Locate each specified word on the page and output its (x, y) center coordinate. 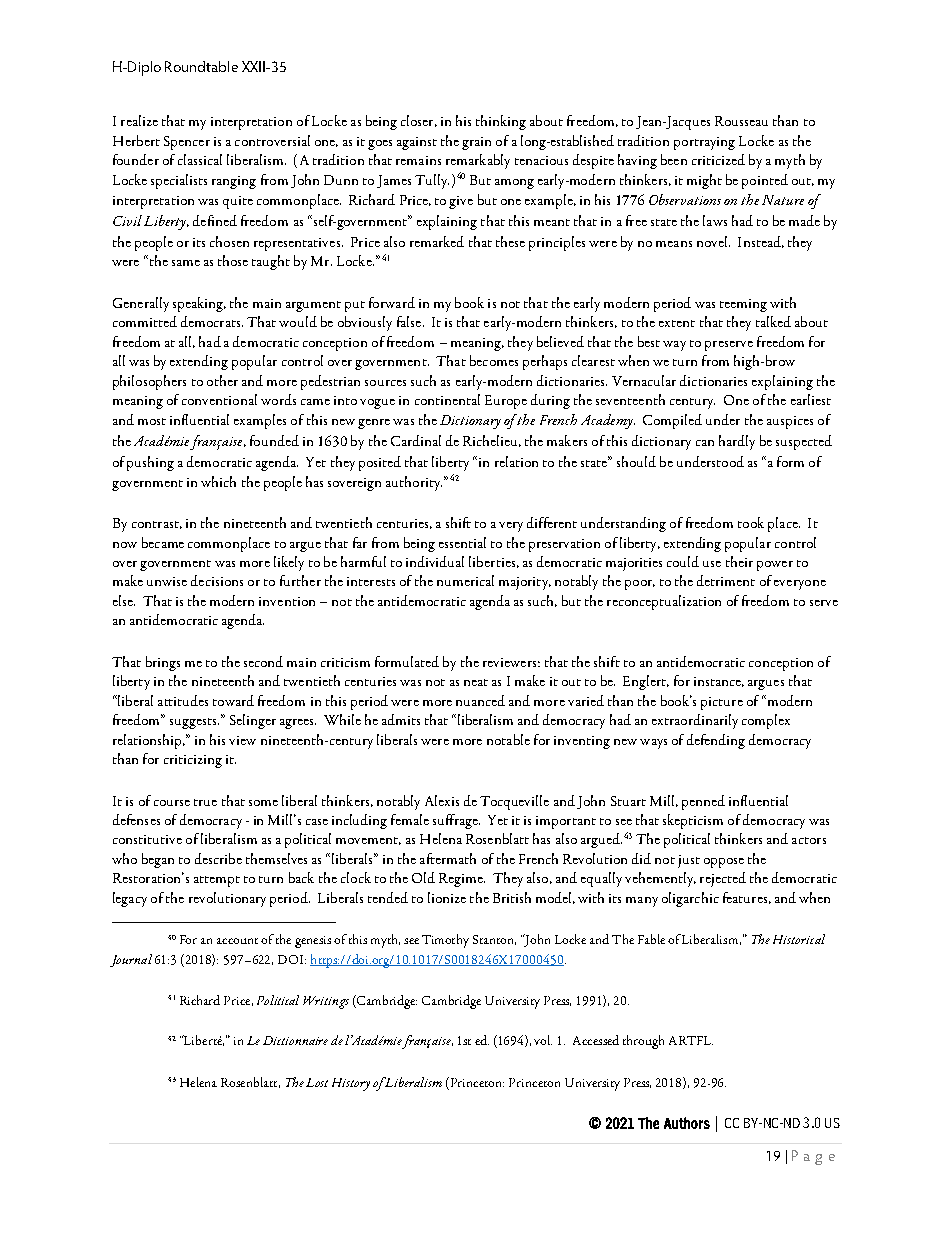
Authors (687, 1123)
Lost (317, 1082)
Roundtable (201, 66)
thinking (501, 122)
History (351, 1084)
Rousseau (741, 121)
